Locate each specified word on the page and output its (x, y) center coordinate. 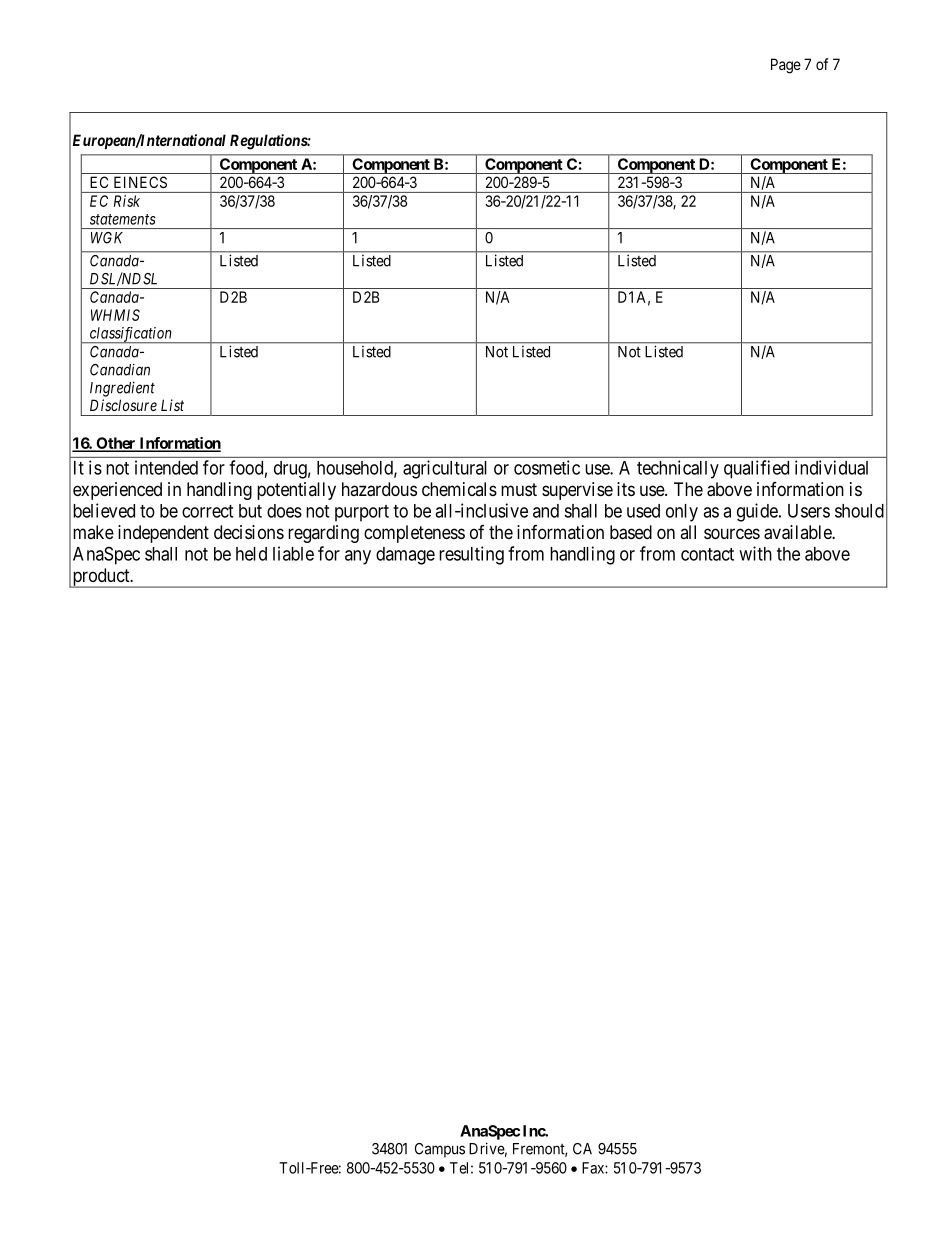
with (755, 553)
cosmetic (547, 467)
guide (757, 512)
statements (123, 219)
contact (707, 554)
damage (405, 556)
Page (786, 66)
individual (831, 467)
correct (207, 511)
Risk (127, 201)
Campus (440, 1150)
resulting (471, 555)
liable (293, 553)
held (251, 554)
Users (809, 511)
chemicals (459, 489)
